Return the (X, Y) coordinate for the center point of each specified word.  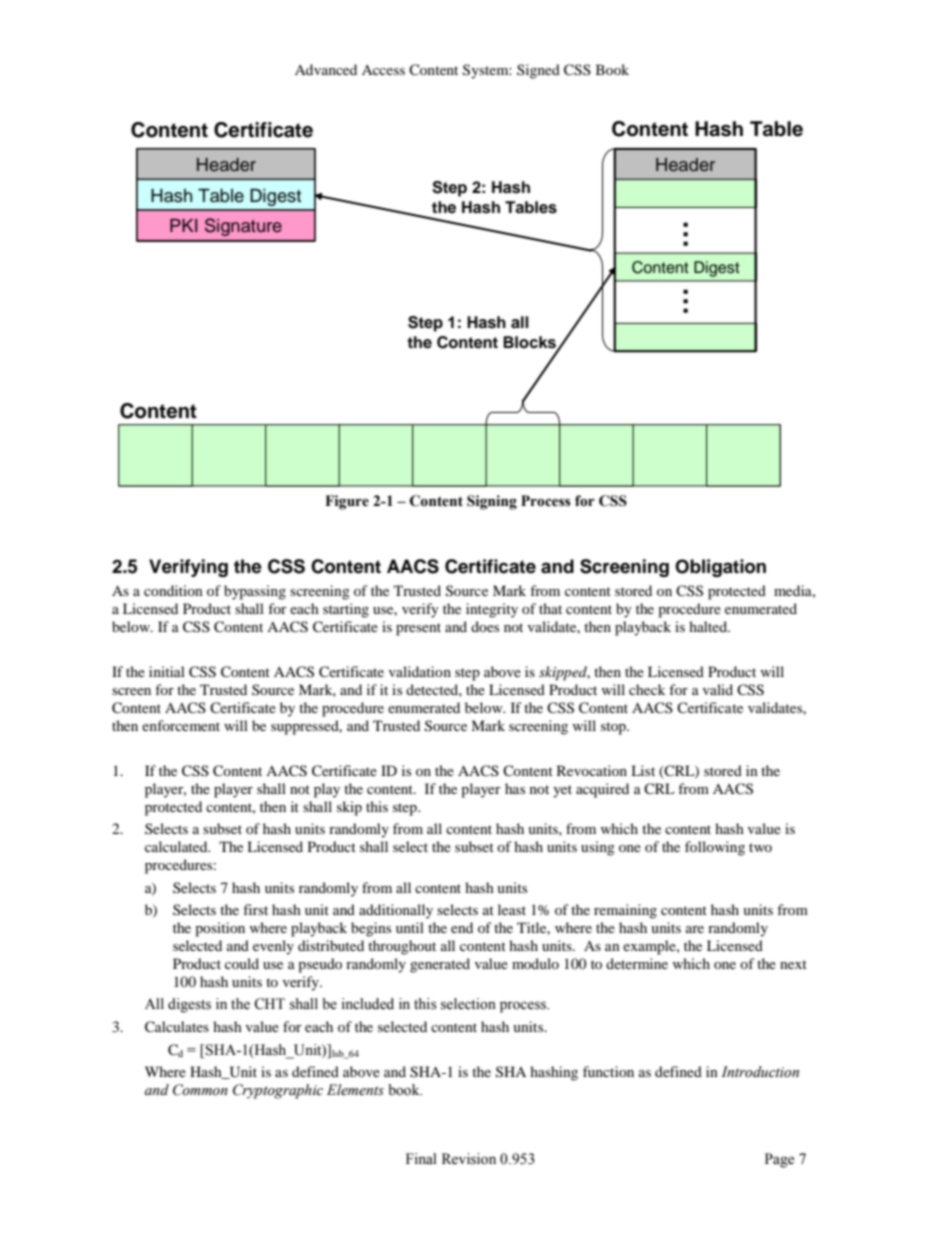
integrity (492, 610)
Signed (538, 71)
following (715, 848)
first (255, 909)
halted (709, 626)
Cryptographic (278, 1091)
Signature (243, 227)
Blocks (530, 343)
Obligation (720, 568)
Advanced (326, 69)
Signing (492, 502)
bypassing (255, 592)
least (512, 909)
